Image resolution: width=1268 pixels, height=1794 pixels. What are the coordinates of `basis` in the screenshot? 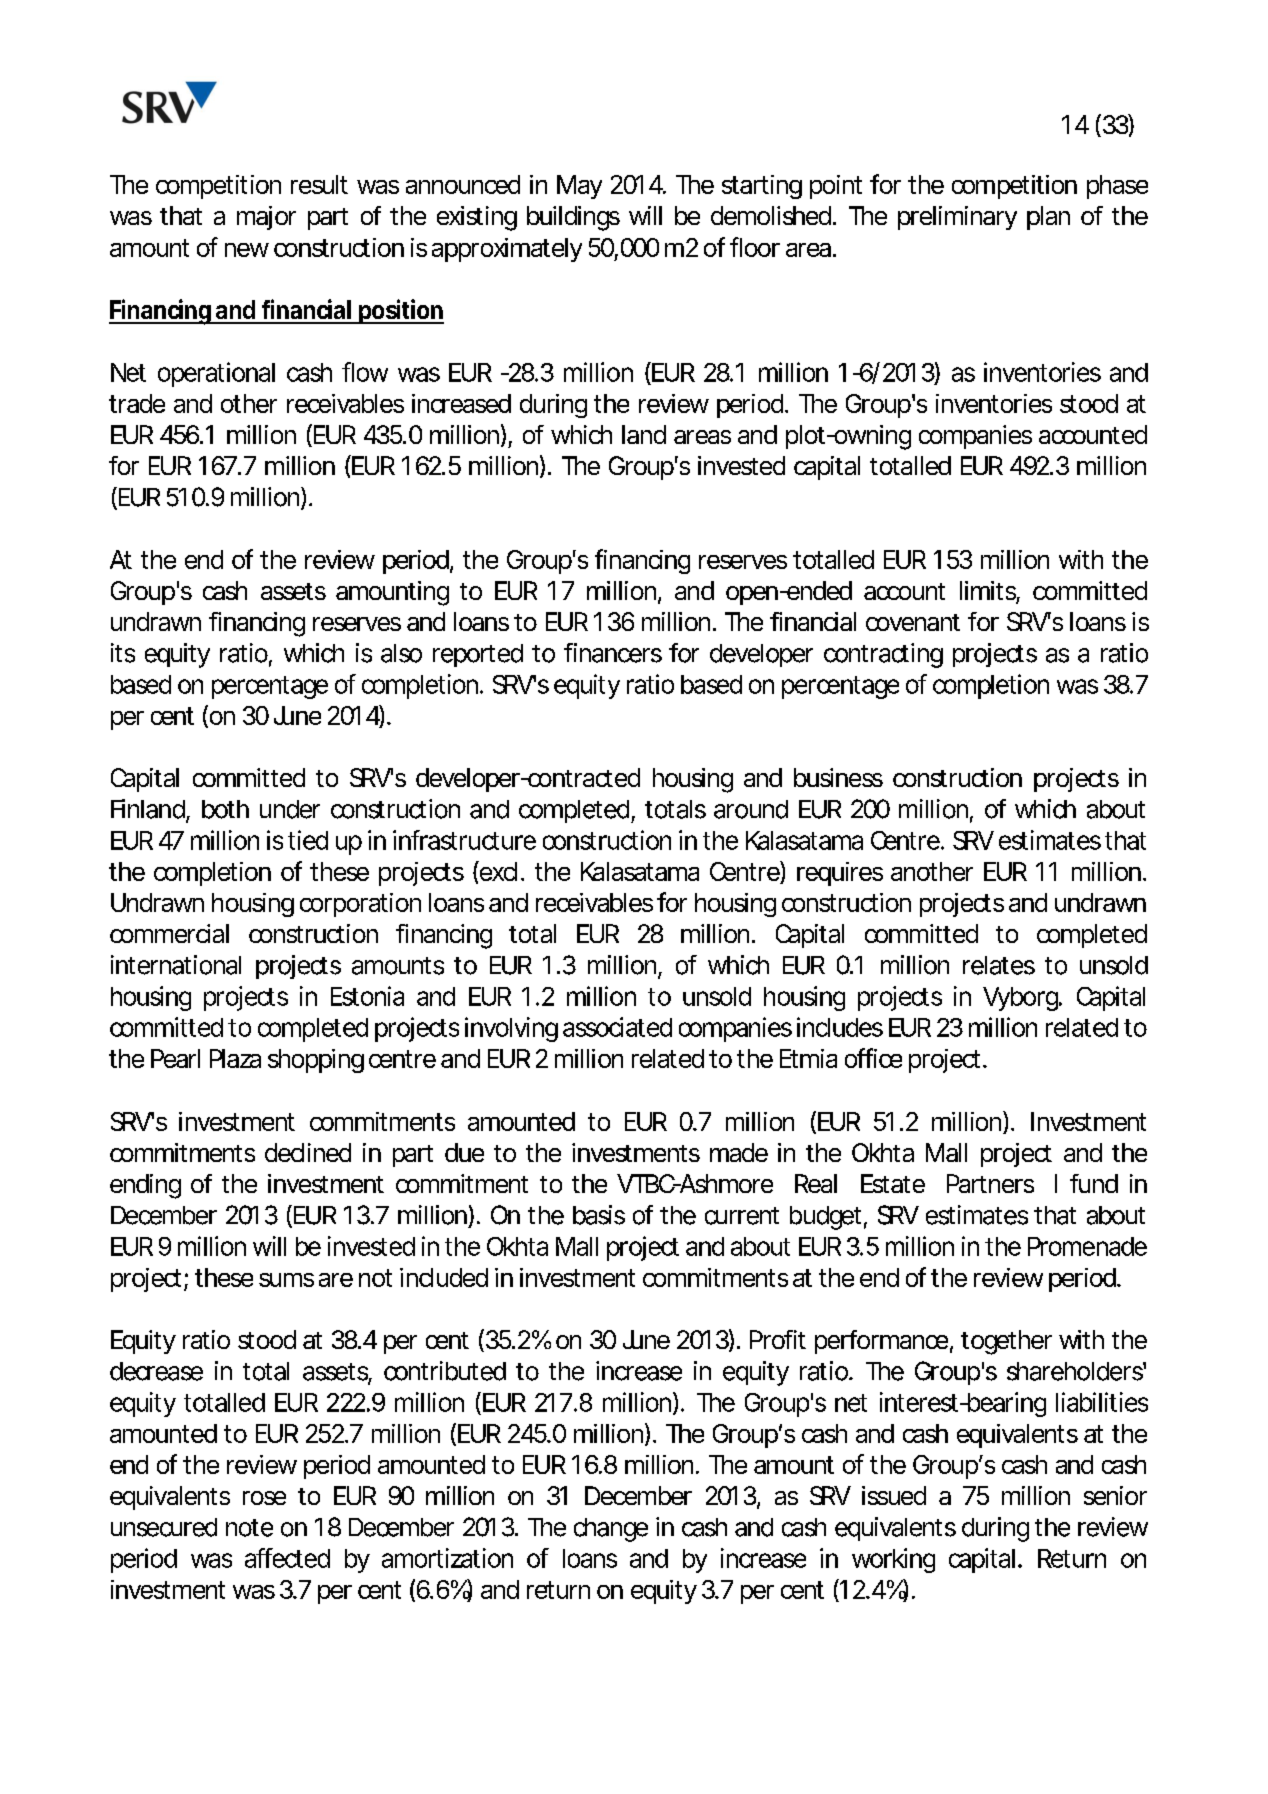 It's located at (599, 1215).
